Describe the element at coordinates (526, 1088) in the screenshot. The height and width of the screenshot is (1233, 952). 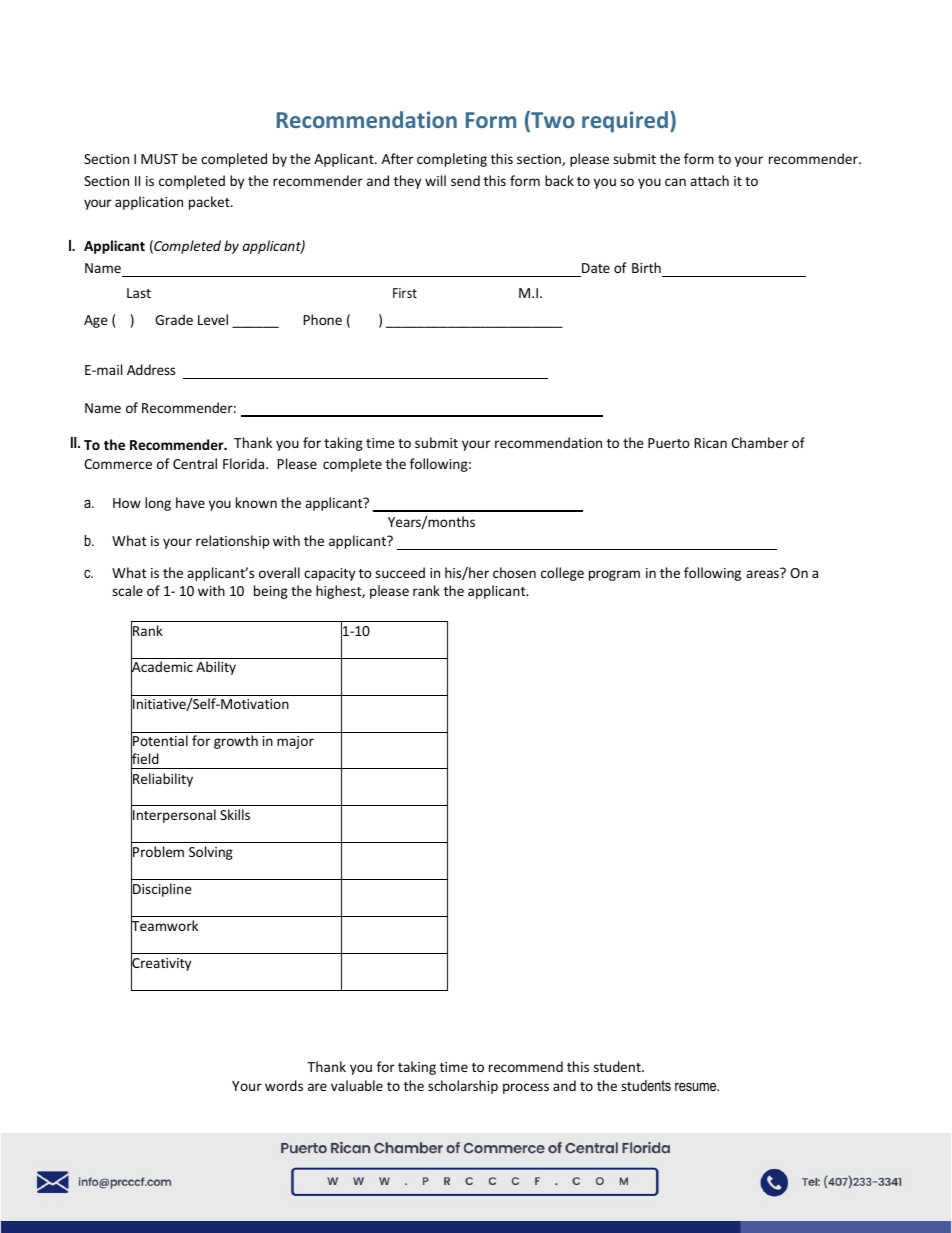
I see `process` at that location.
